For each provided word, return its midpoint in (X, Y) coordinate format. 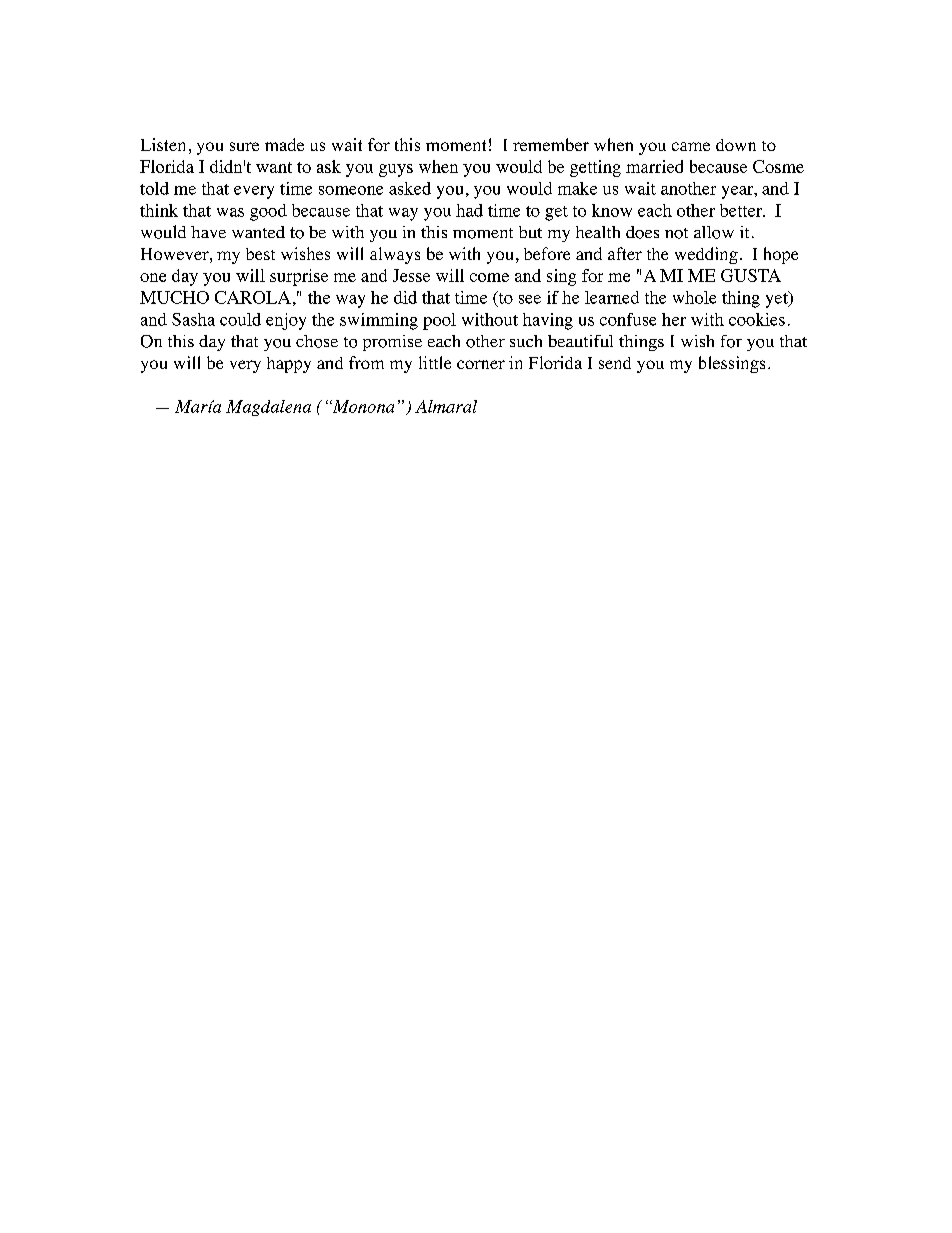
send (615, 363)
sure (244, 146)
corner (481, 364)
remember (551, 144)
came (691, 146)
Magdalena (268, 408)
